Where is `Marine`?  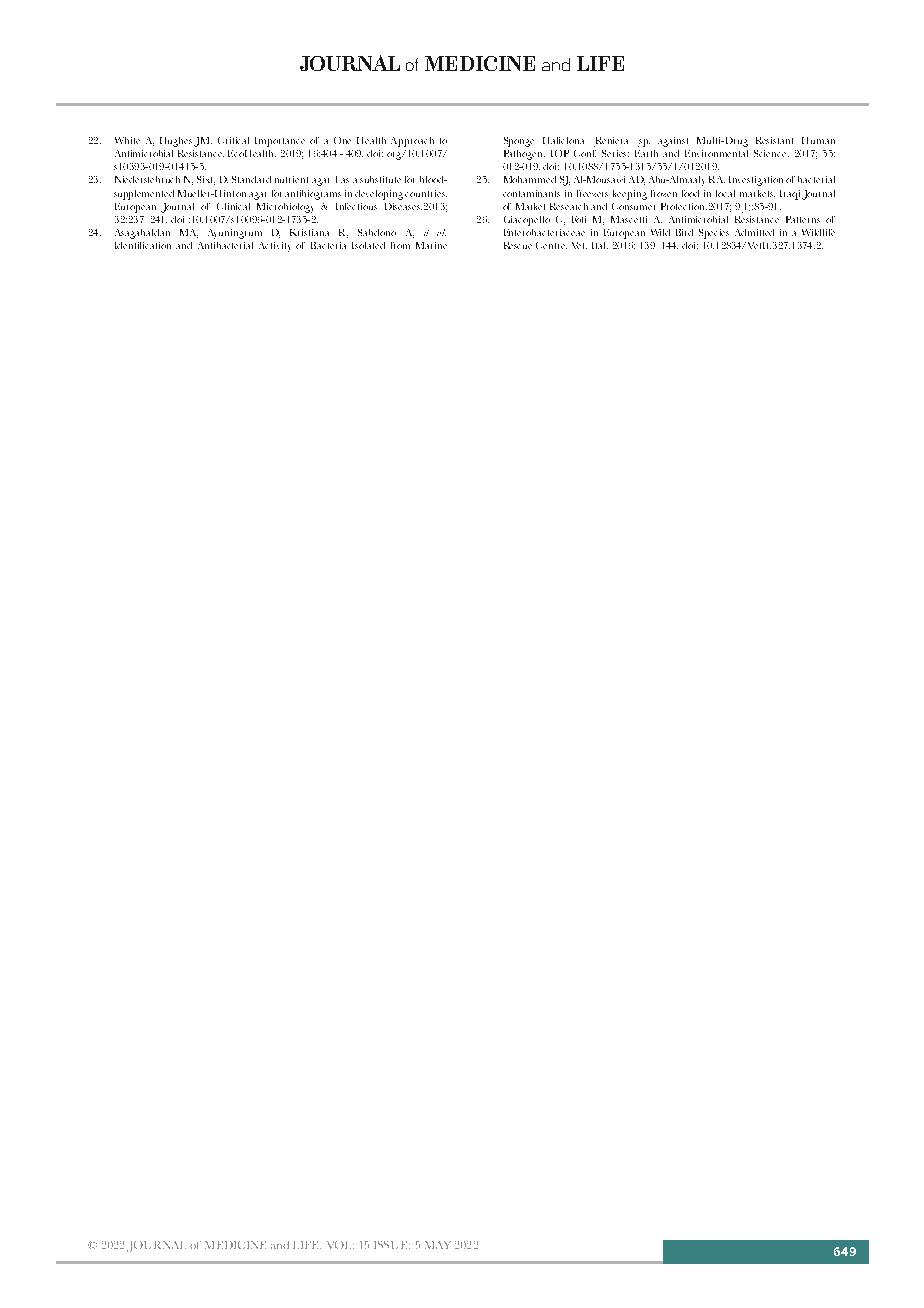 Marine is located at coordinates (431, 245).
